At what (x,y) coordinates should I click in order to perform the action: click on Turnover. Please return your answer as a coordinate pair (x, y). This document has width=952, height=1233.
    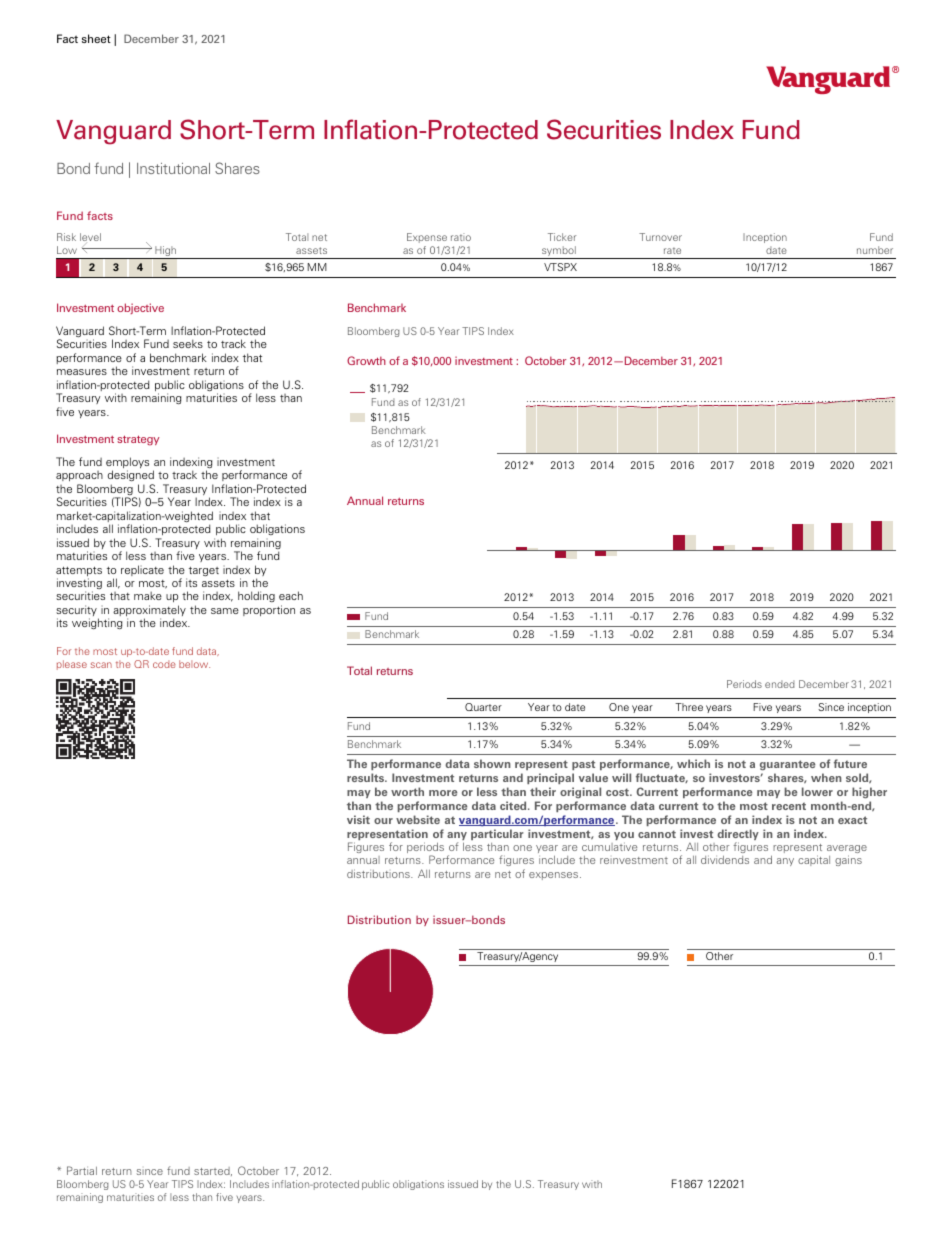
    Looking at the image, I should click on (660, 237).
